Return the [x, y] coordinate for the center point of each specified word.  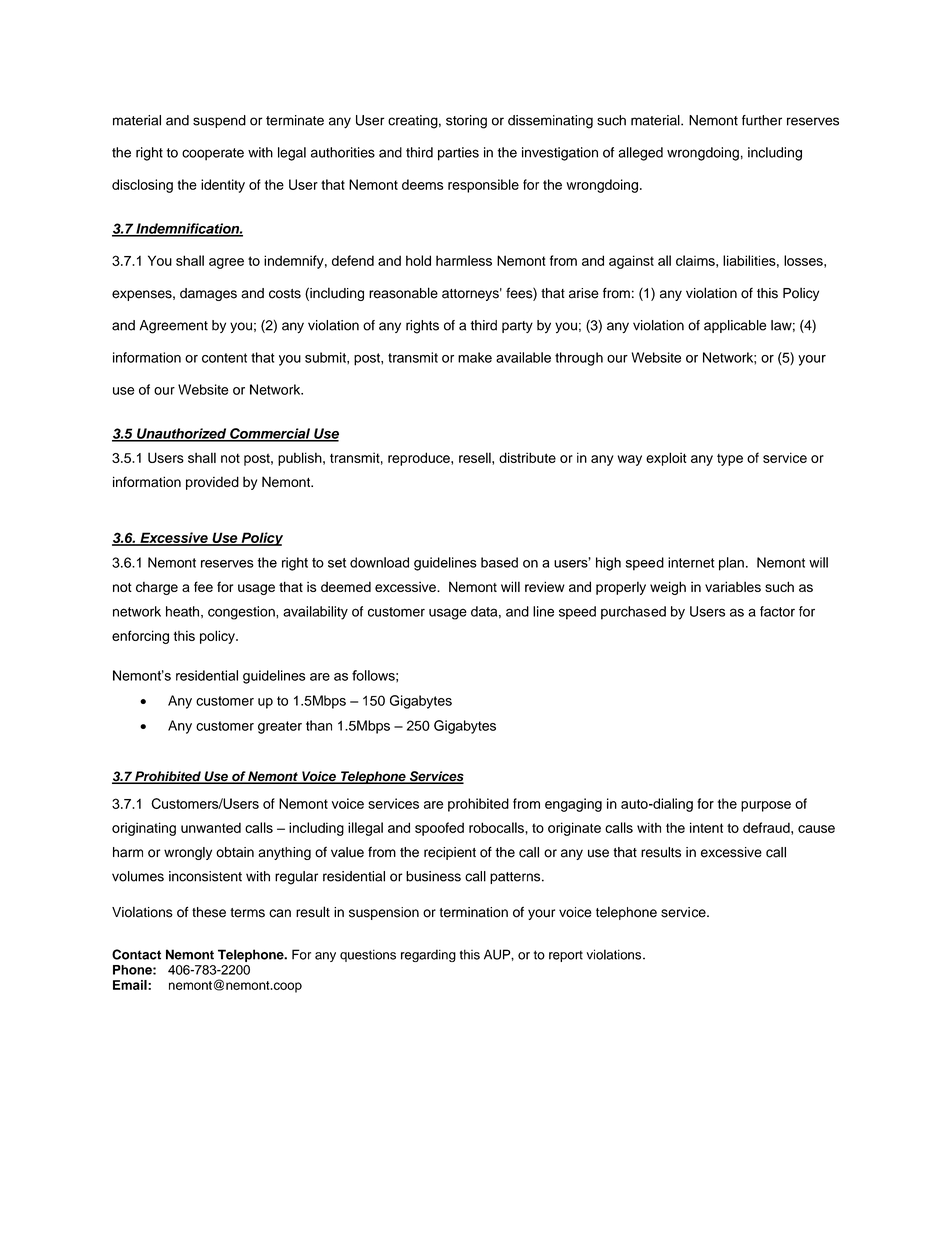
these [209, 912]
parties [458, 154]
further [762, 120]
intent [706, 827]
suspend [219, 121]
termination [474, 912]
